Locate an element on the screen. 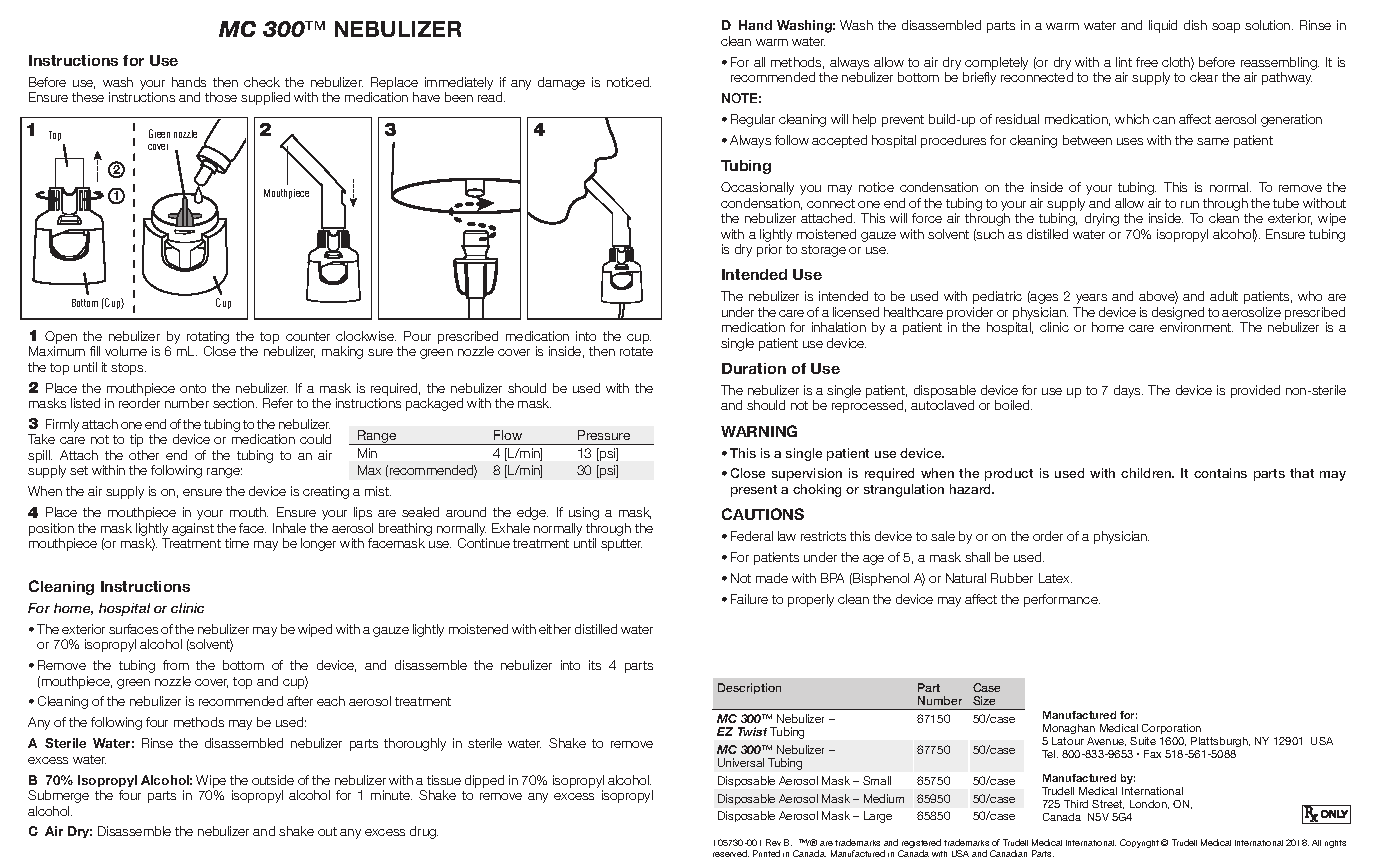 The image size is (1375, 868). check is located at coordinates (262, 82).
